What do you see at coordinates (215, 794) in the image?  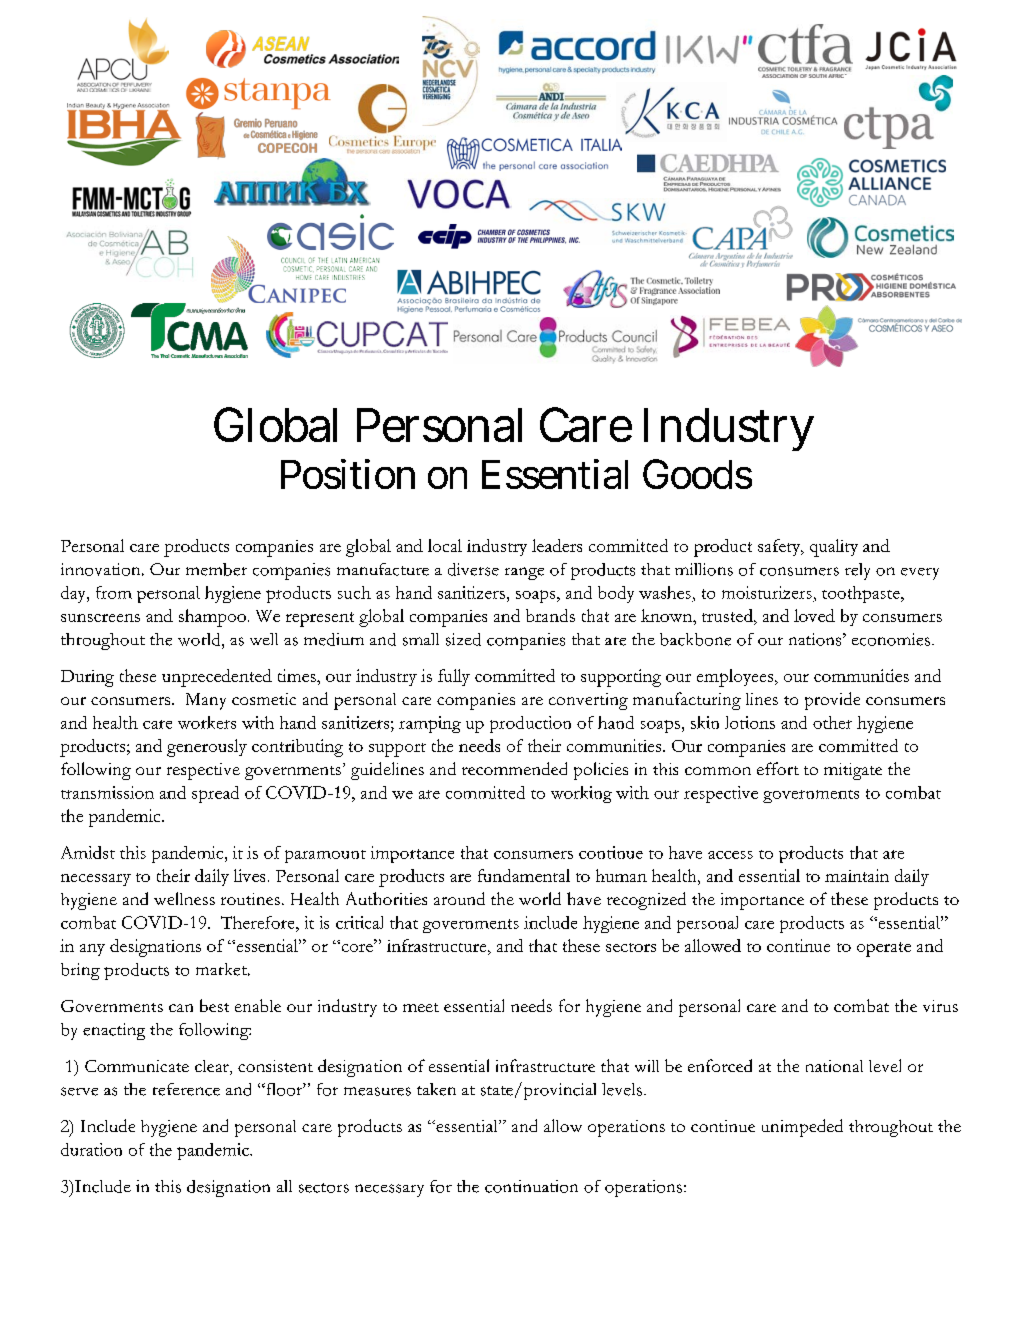 I see `spread` at bounding box center [215, 794].
